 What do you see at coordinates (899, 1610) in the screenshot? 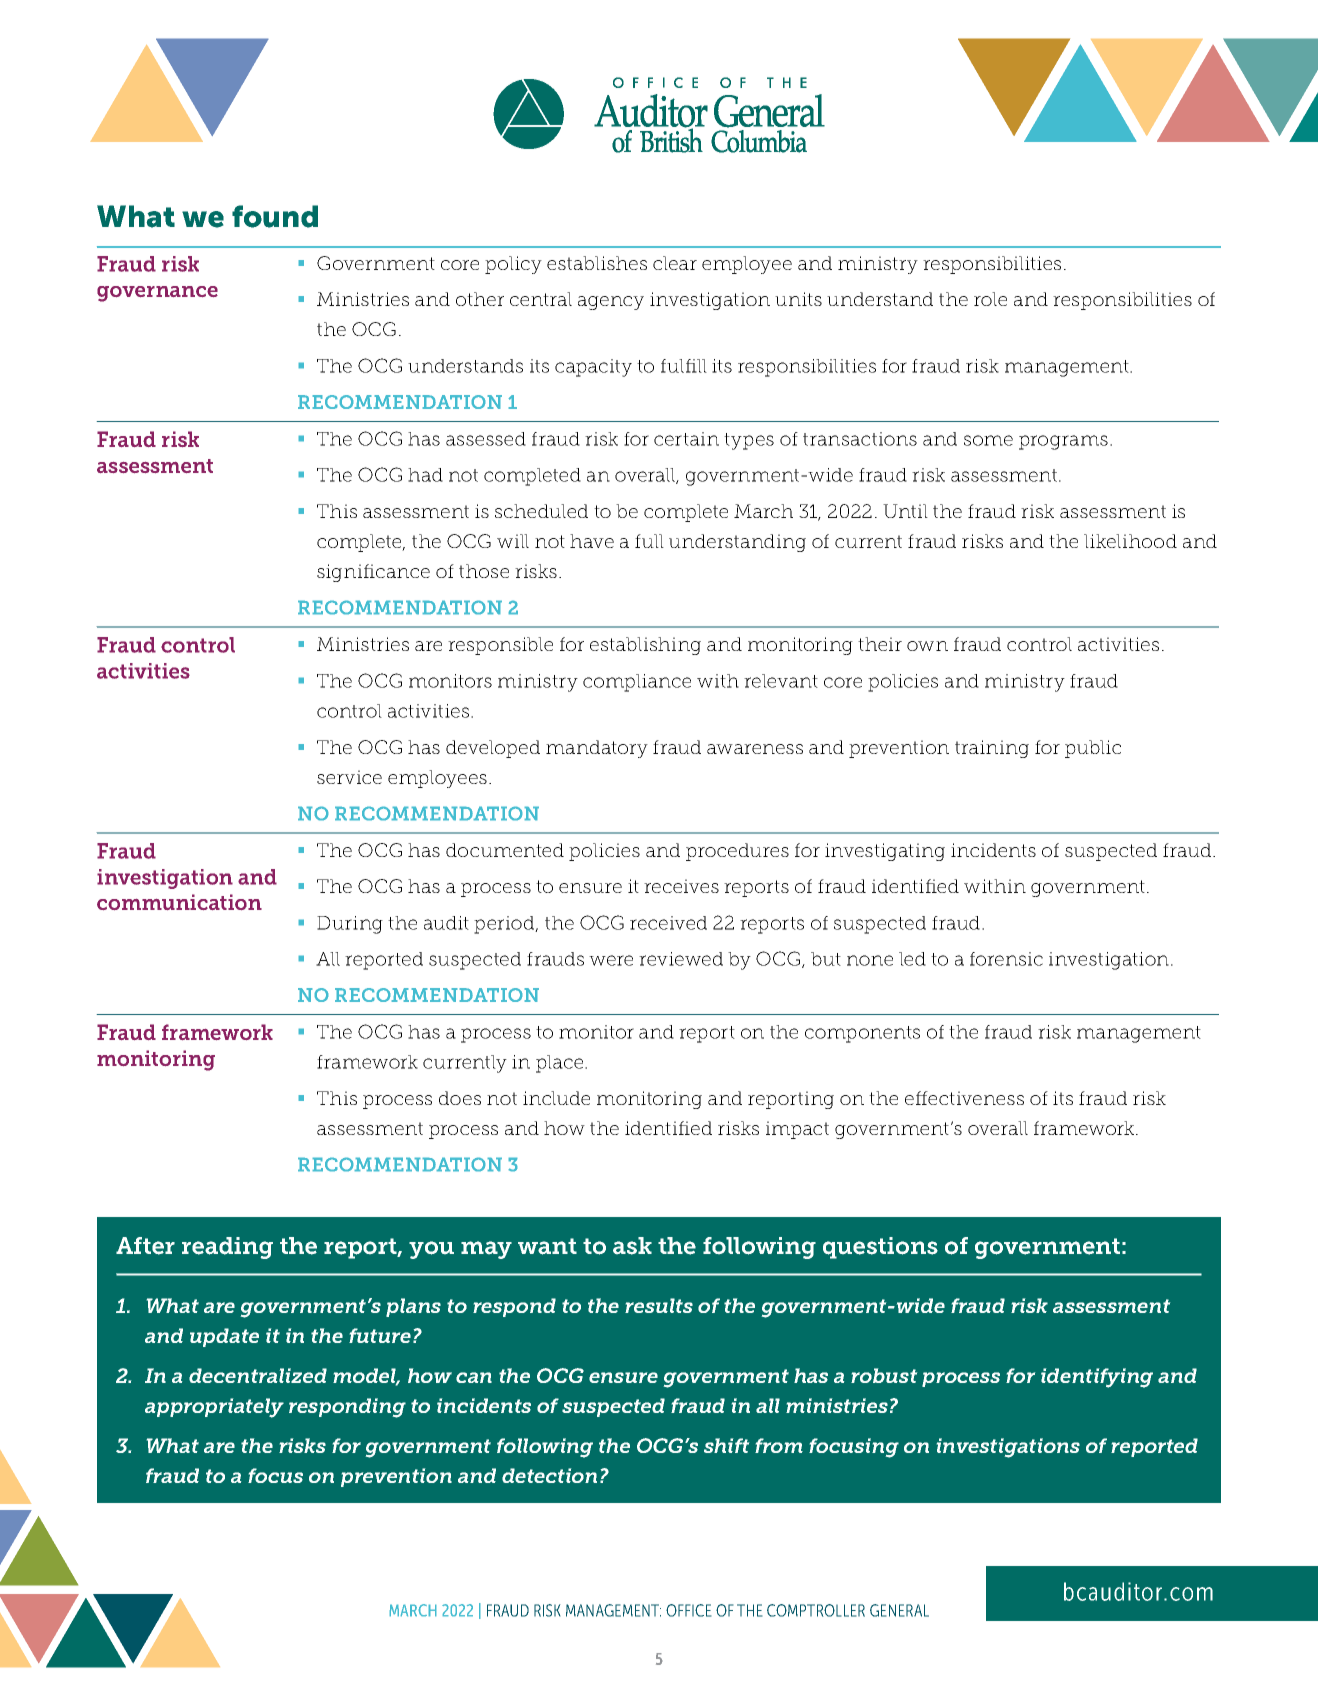
I see `GENERAL` at bounding box center [899, 1610].
